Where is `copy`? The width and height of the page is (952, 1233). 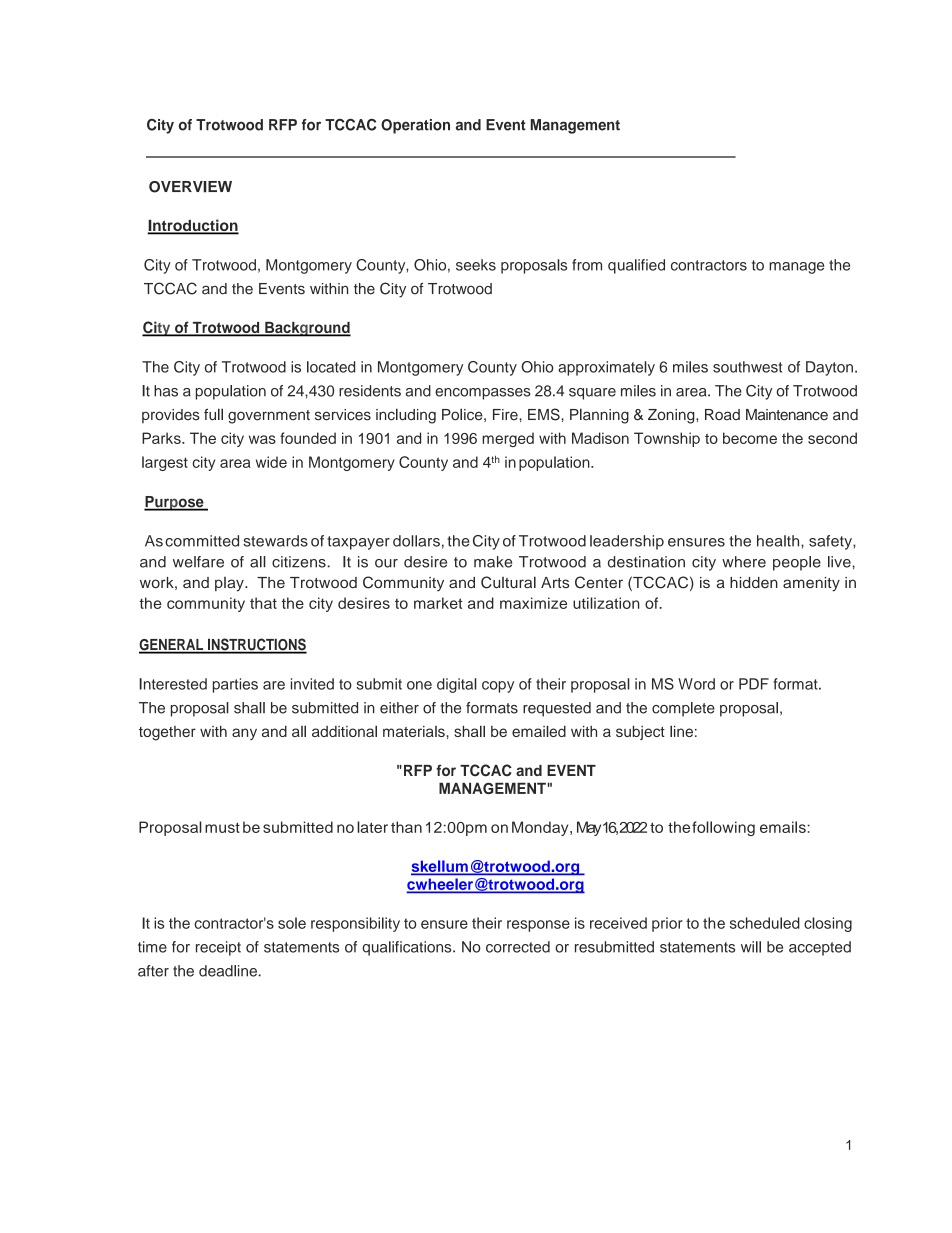 copy is located at coordinates (498, 687).
